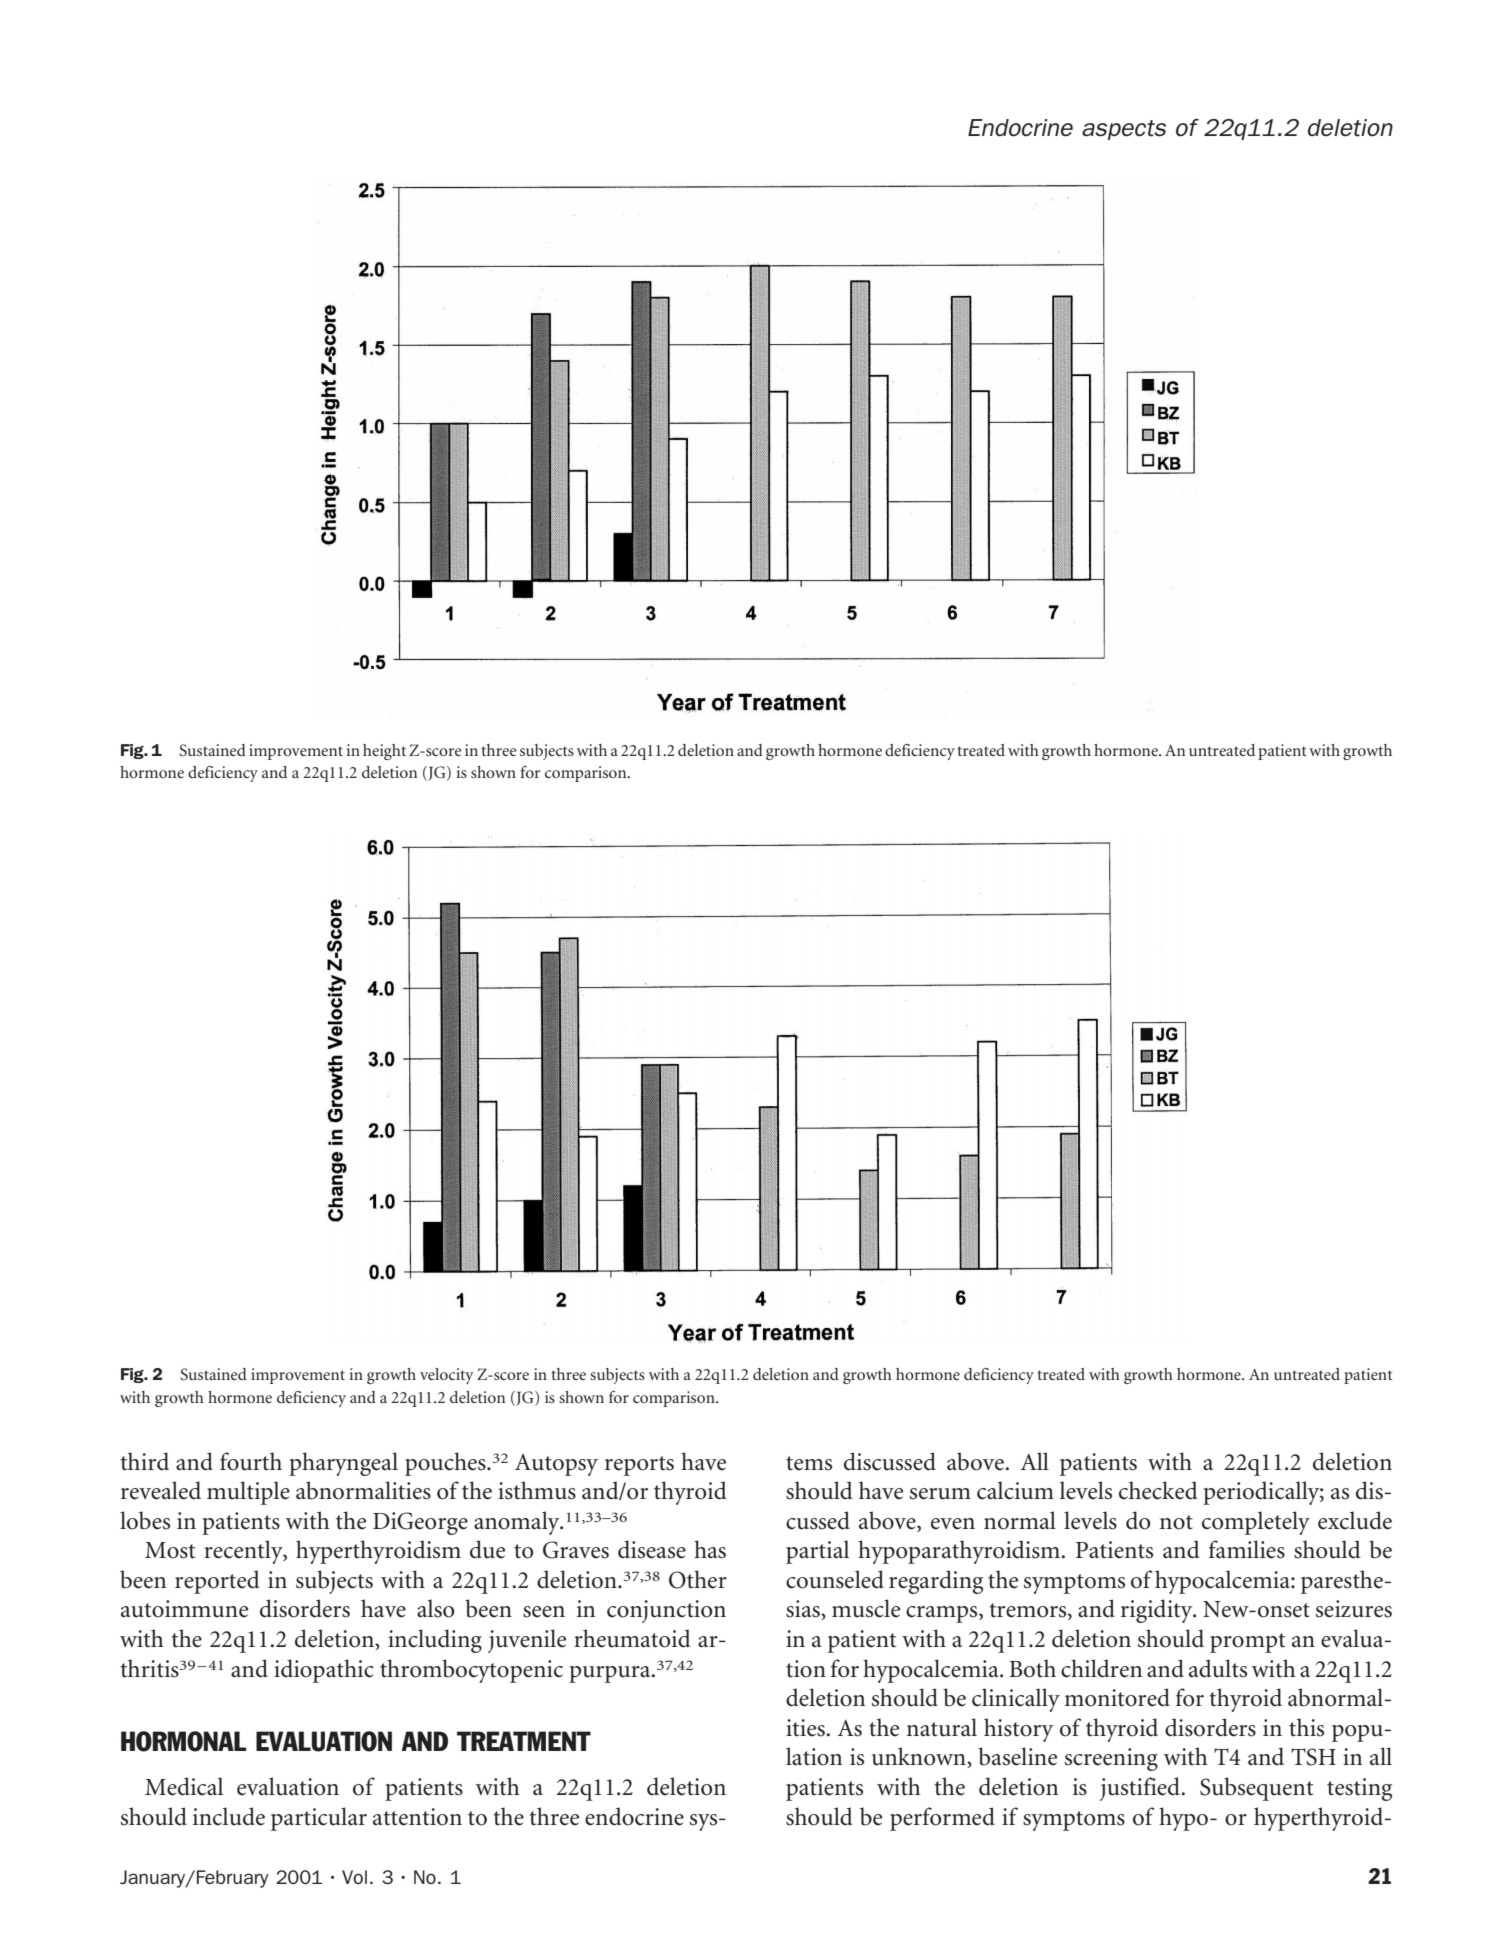 The image size is (1509, 1938). What do you see at coordinates (1015, 1490) in the page?
I see `calcium` at bounding box center [1015, 1490].
